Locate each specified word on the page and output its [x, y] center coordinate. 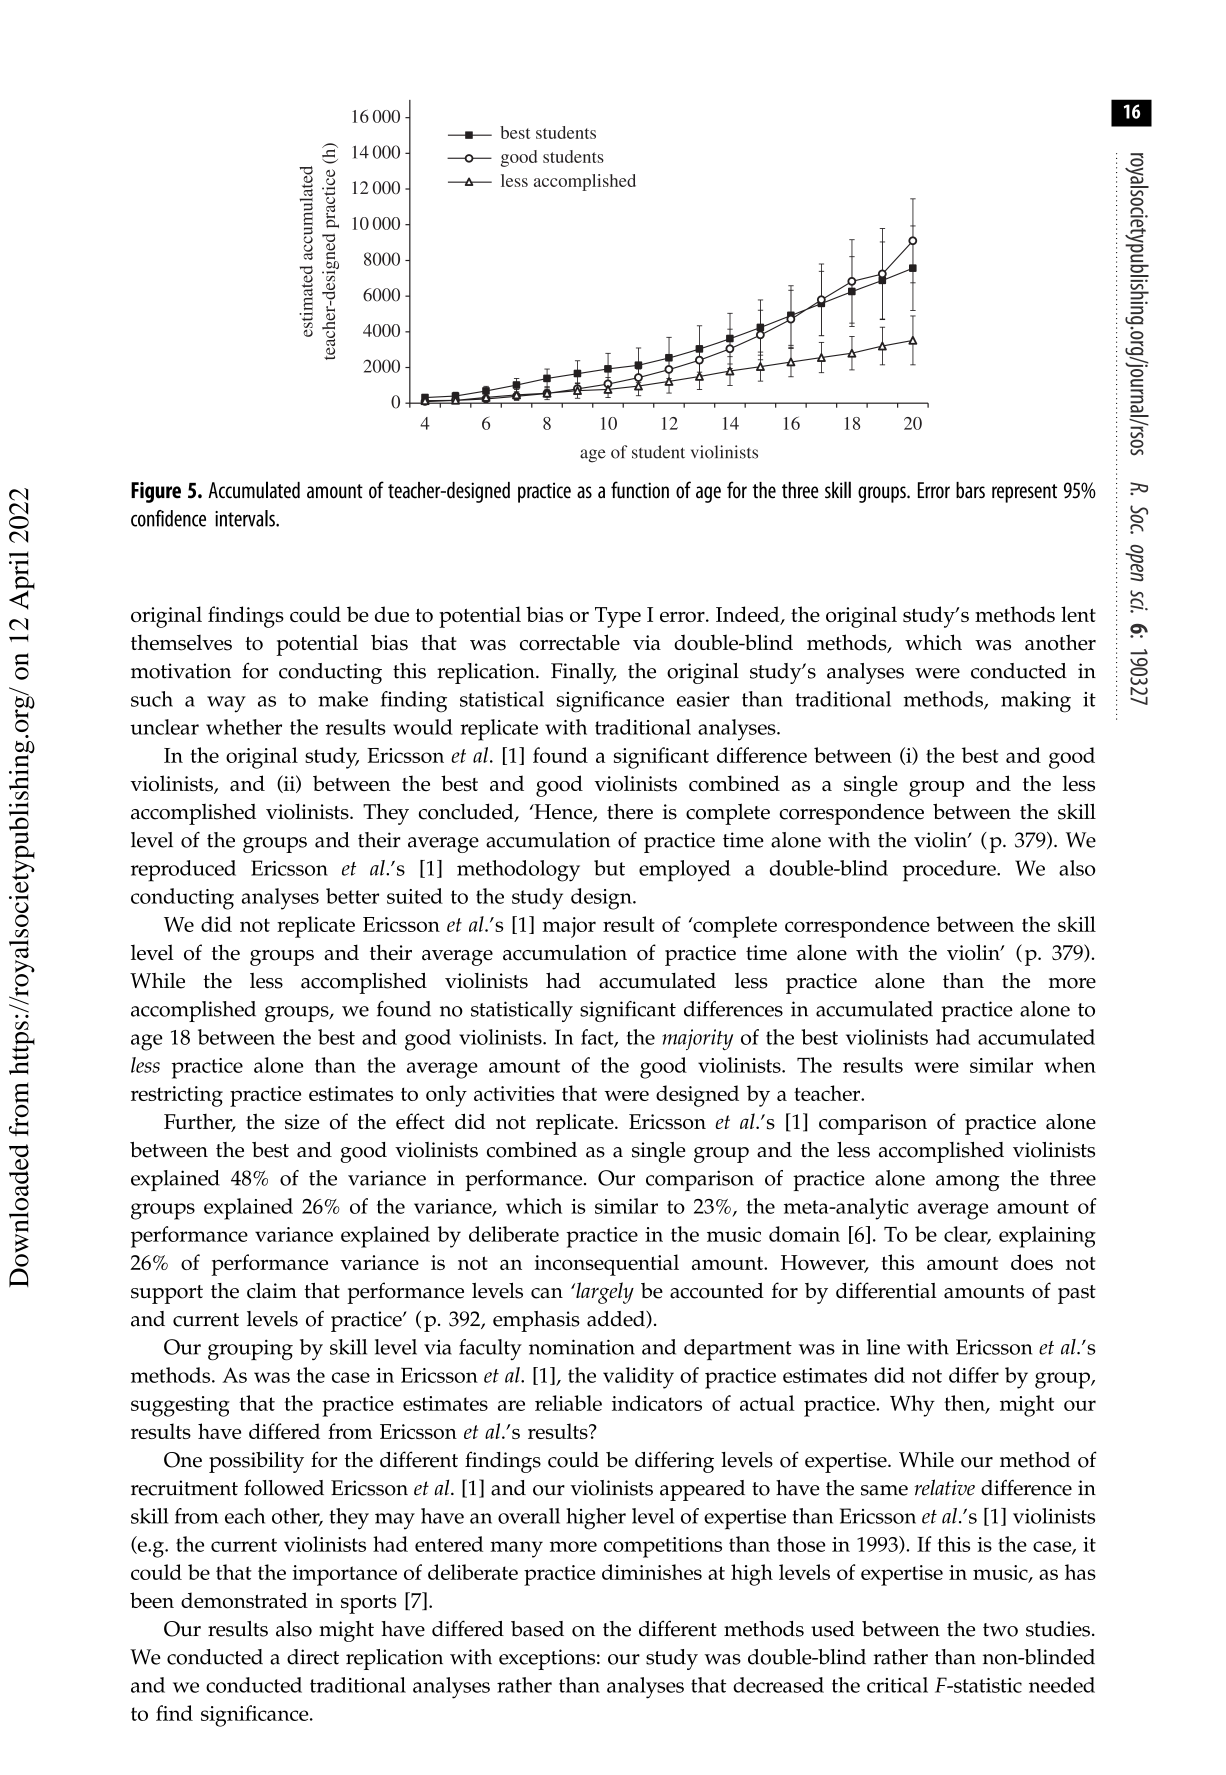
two [1000, 1630]
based [537, 1629]
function [640, 490]
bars [970, 490]
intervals [246, 518]
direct [313, 1657]
